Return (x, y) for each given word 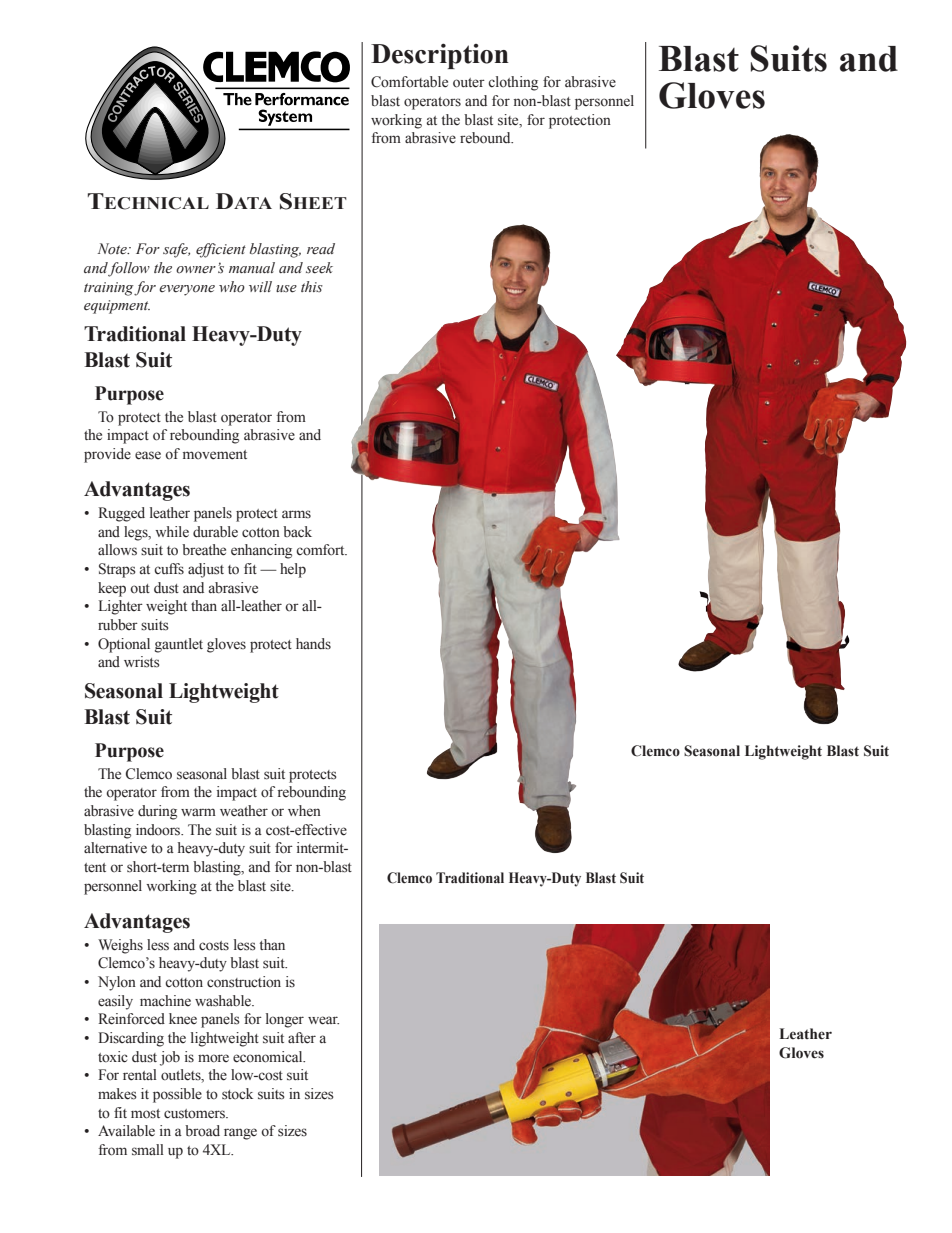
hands (313, 643)
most (145, 1114)
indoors (159, 830)
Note (113, 249)
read (321, 249)
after (302, 1038)
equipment (117, 307)
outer (469, 83)
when (304, 810)
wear (323, 1020)
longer (285, 1020)
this (312, 286)
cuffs (169, 568)
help (293, 570)
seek (319, 268)
